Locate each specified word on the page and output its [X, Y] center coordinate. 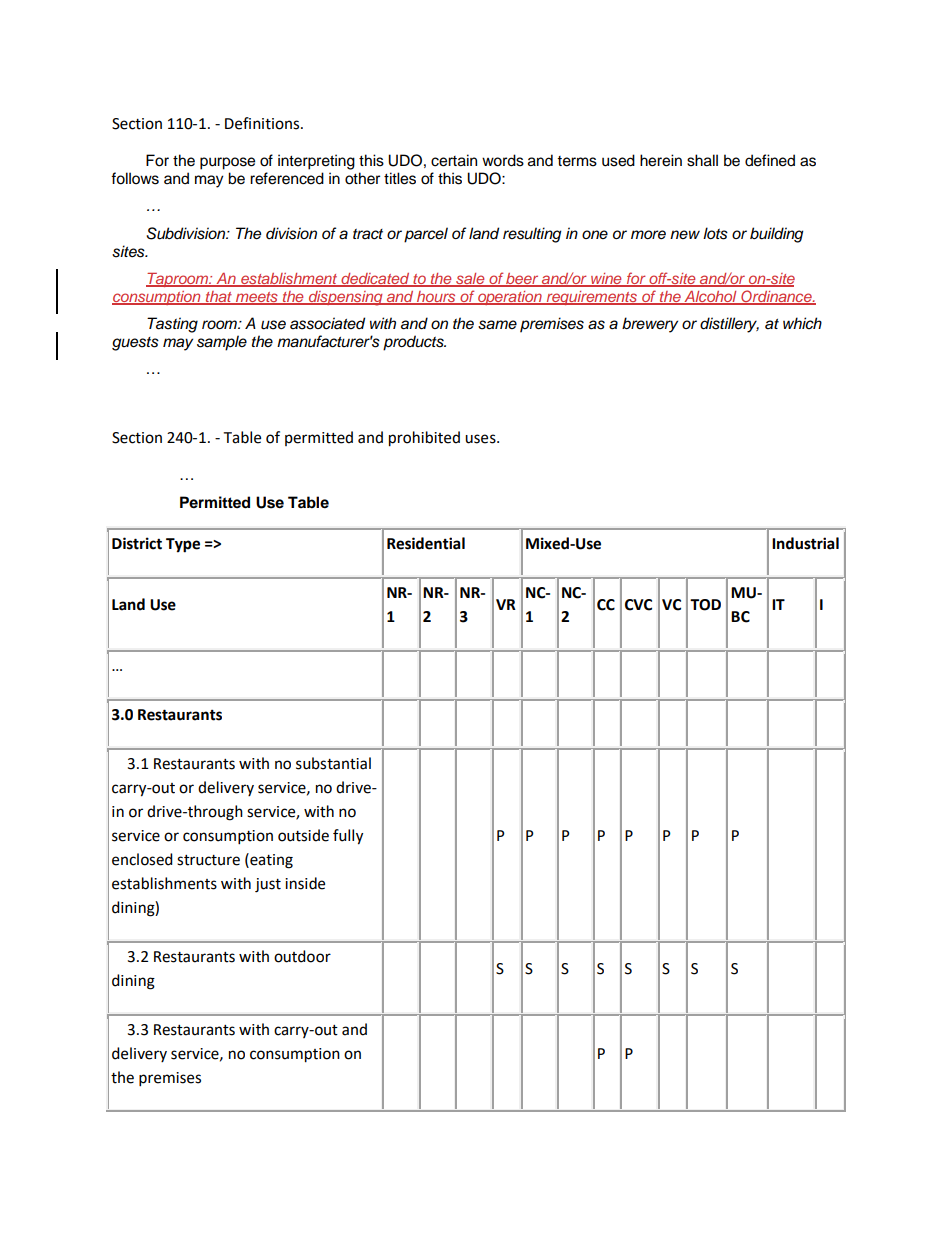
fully [348, 837]
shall [702, 160]
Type [183, 545]
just [268, 885]
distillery [729, 325]
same [497, 325]
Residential [426, 543]
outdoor [302, 956]
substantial [333, 763]
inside [305, 883]
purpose [227, 163]
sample [222, 343]
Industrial [805, 543]
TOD [705, 605]
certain [454, 160]
